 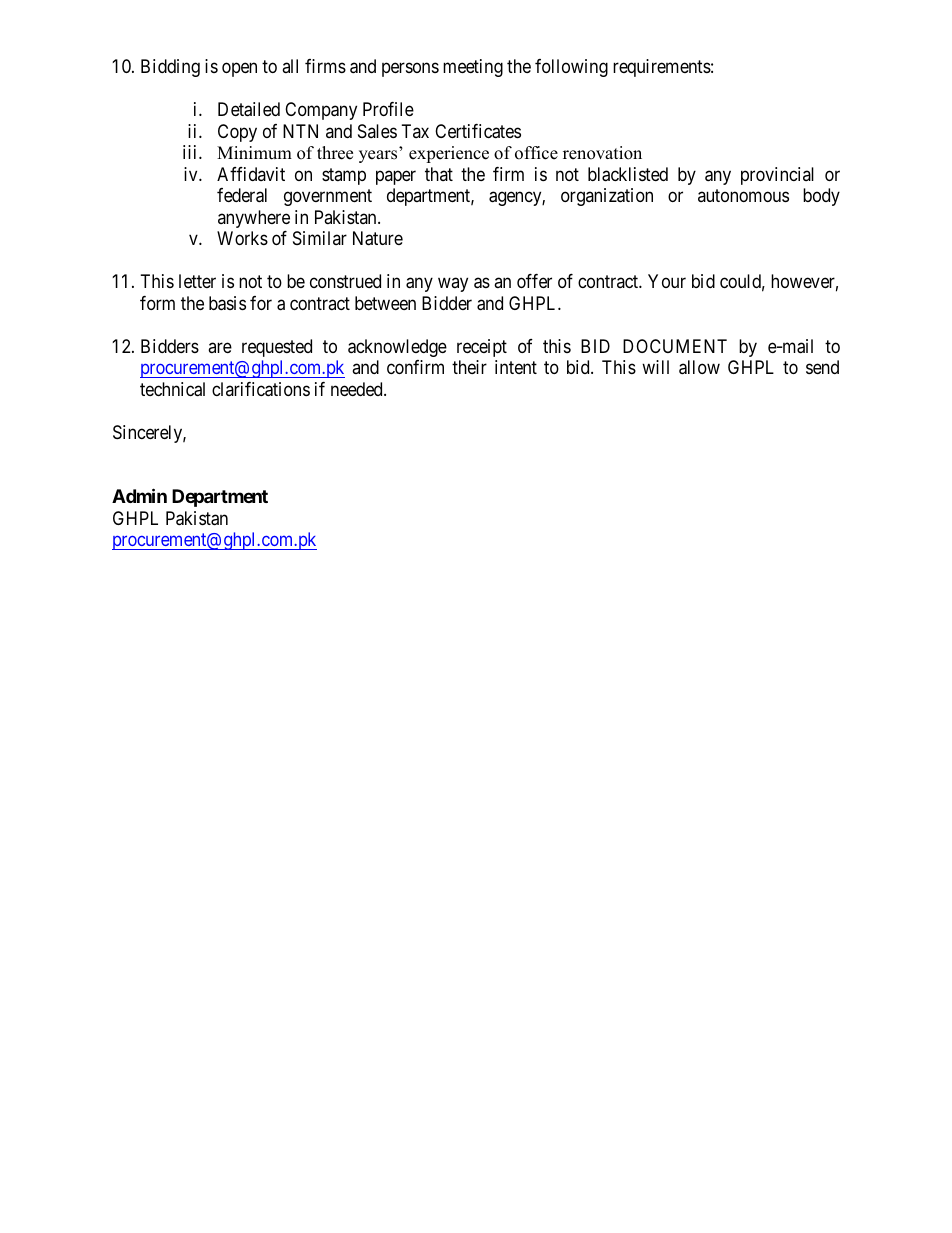 What do you see at coordinates (571, 68) in the page?
I see `following` at bounding box center [571, 68].
